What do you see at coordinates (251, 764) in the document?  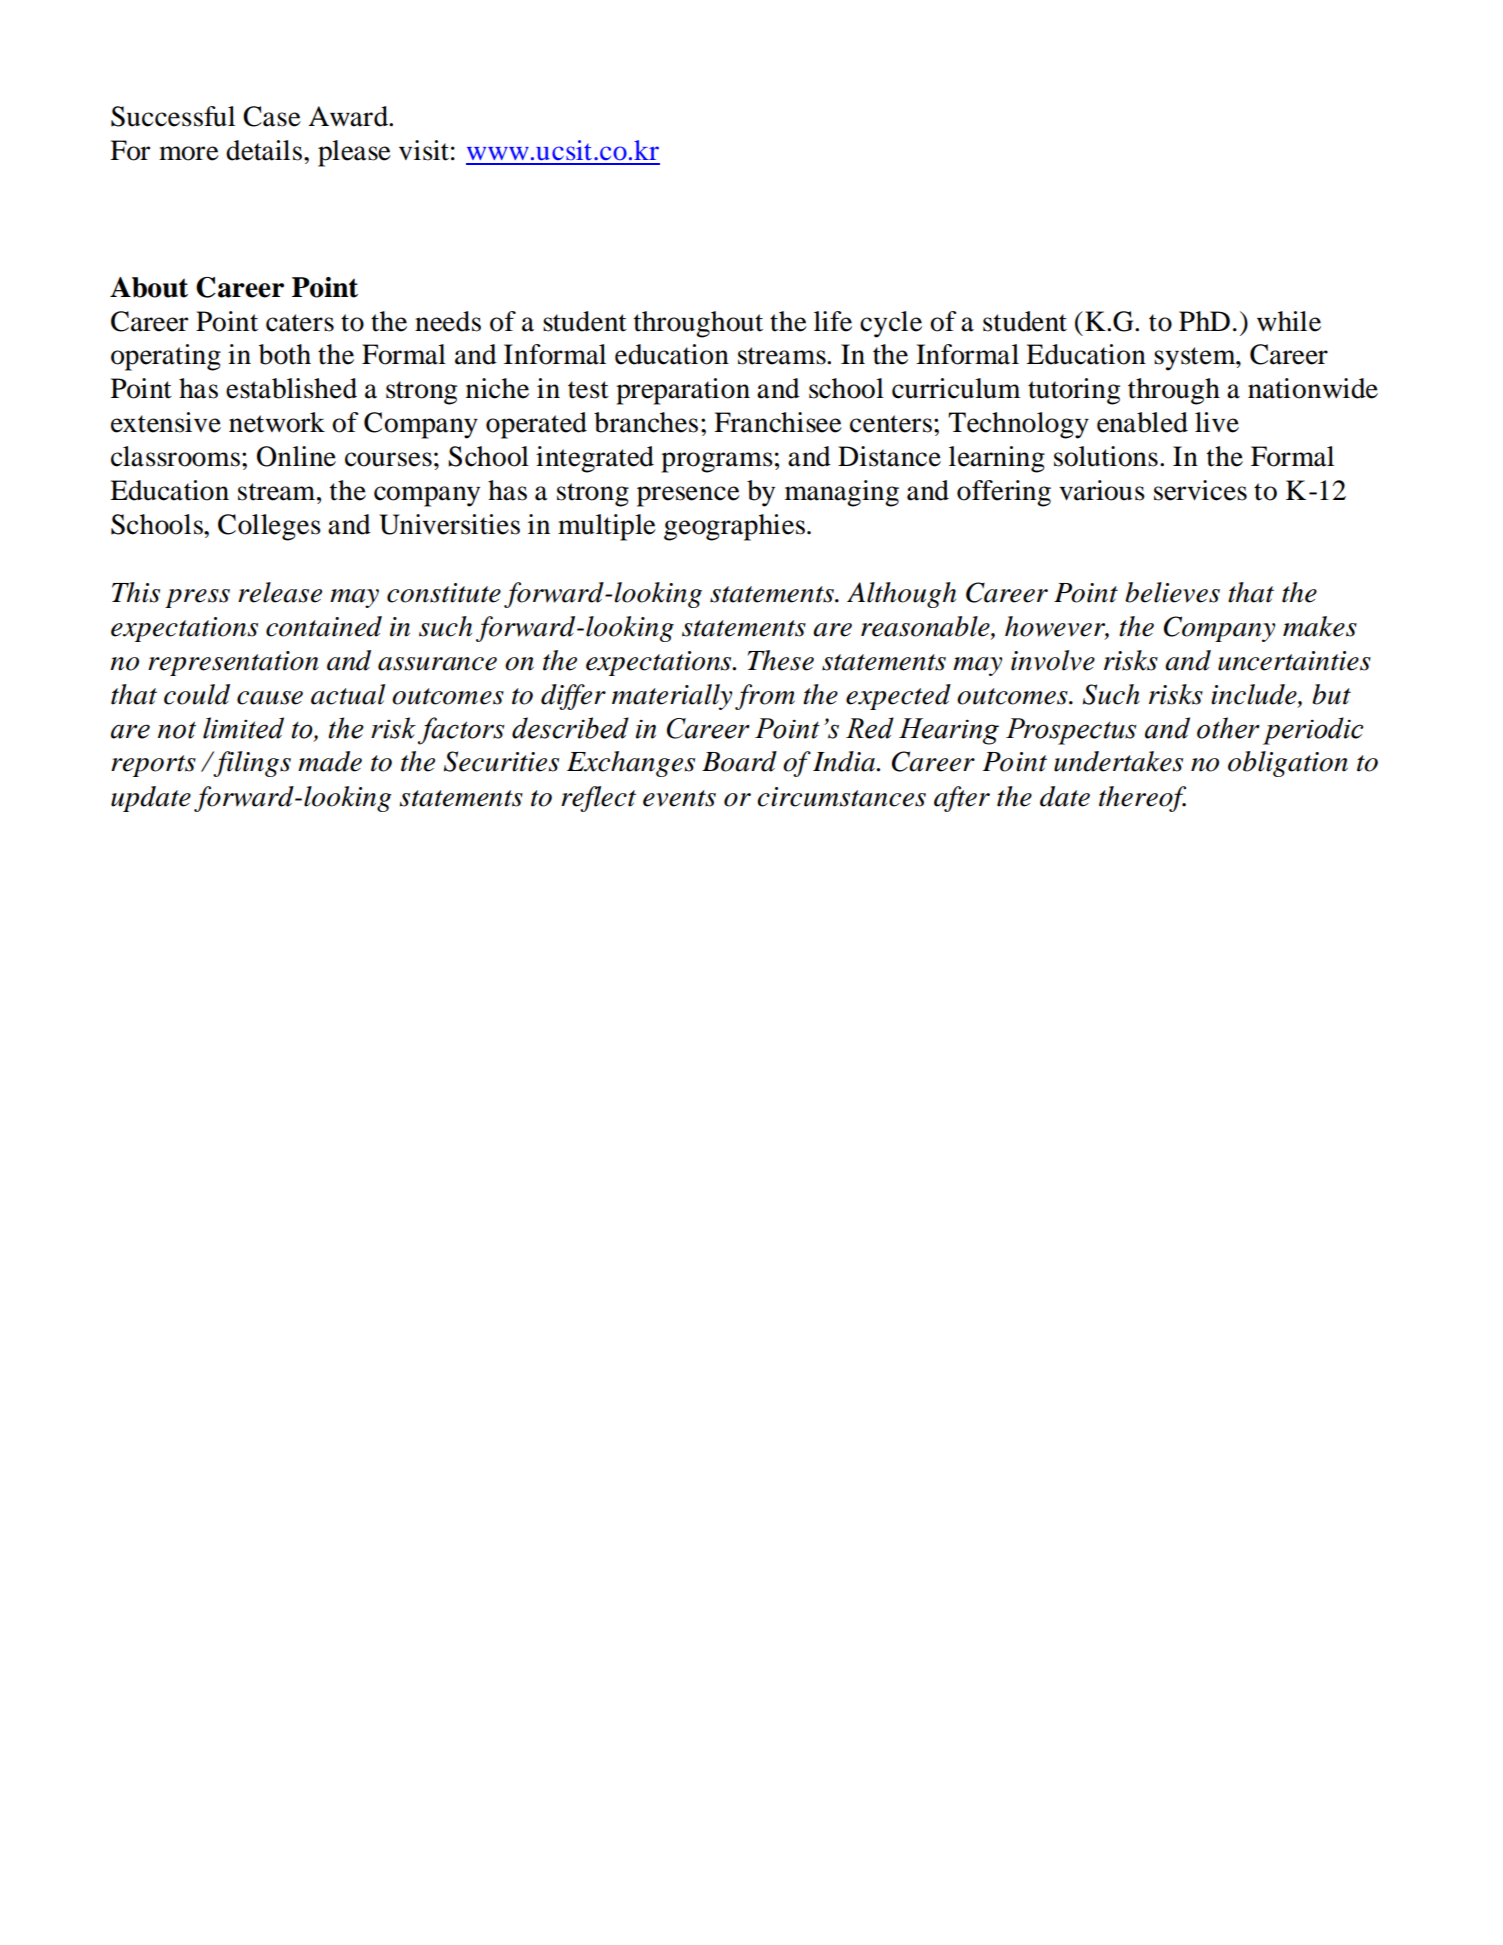 I see `filings` at bounding box center [251, 764].
